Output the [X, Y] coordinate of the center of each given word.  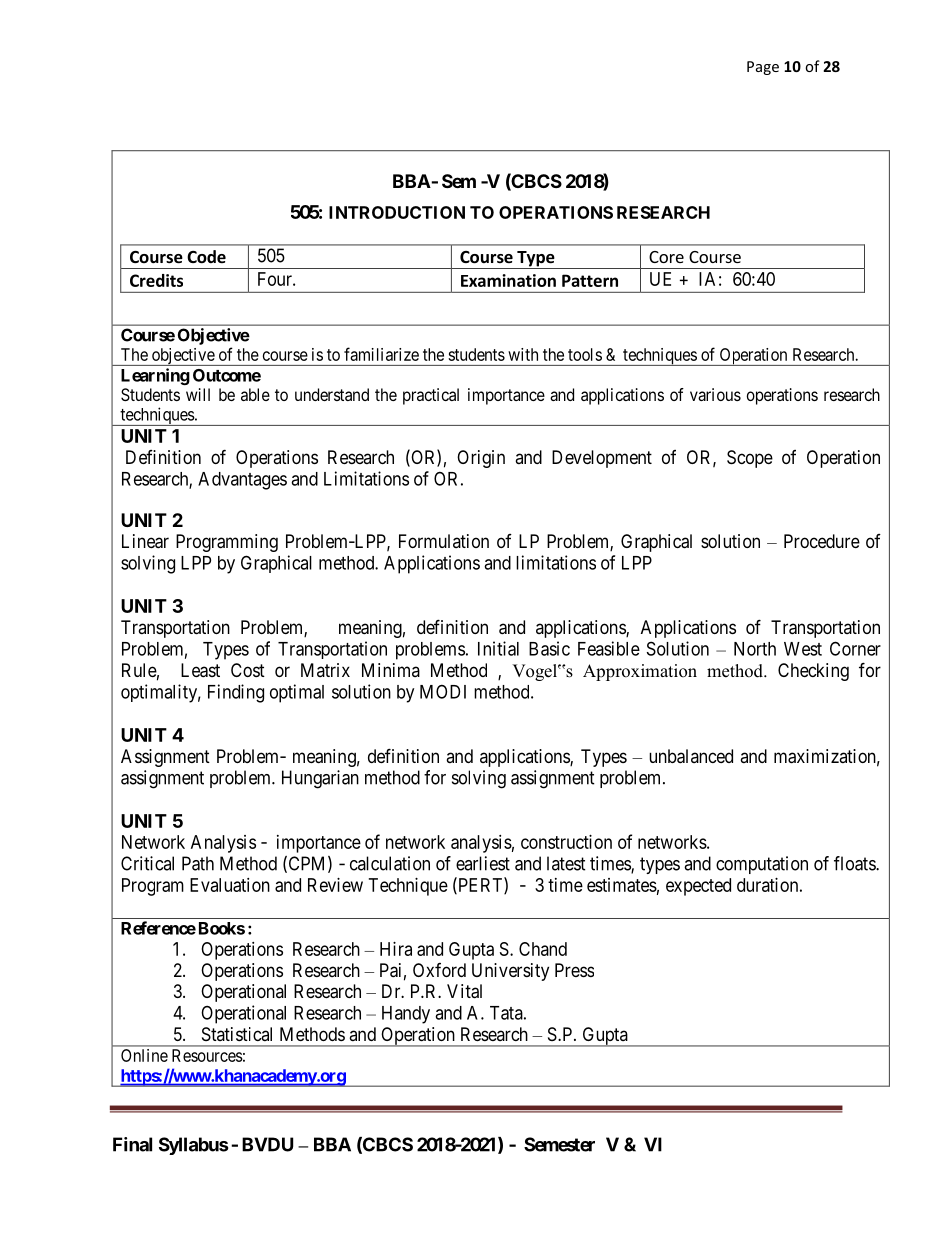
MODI [443, 691]
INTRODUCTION [397, 212]
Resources [207, 1055]
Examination [508, 280]
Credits [156, 280]
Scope [750, 459]
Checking [813, 672]
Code [206, 257]
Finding [236, 693]
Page [763, 68]
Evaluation [230, 885]
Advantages [242, 481]
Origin [481, 459]
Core [666, 257]
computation [762, 865]
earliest [483, 863]
